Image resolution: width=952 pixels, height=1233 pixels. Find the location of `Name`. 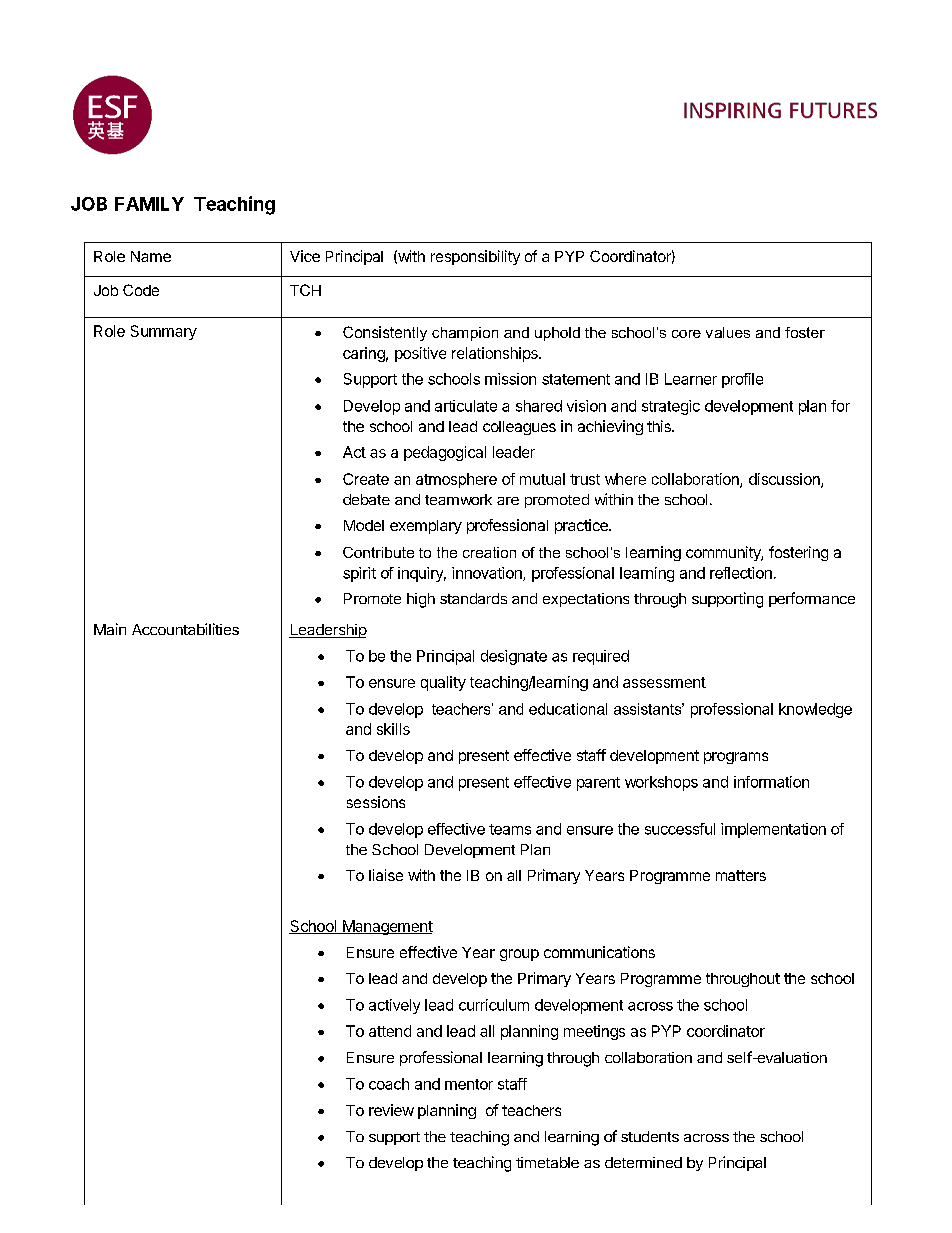

Name is located at coordinates (151, 256).
